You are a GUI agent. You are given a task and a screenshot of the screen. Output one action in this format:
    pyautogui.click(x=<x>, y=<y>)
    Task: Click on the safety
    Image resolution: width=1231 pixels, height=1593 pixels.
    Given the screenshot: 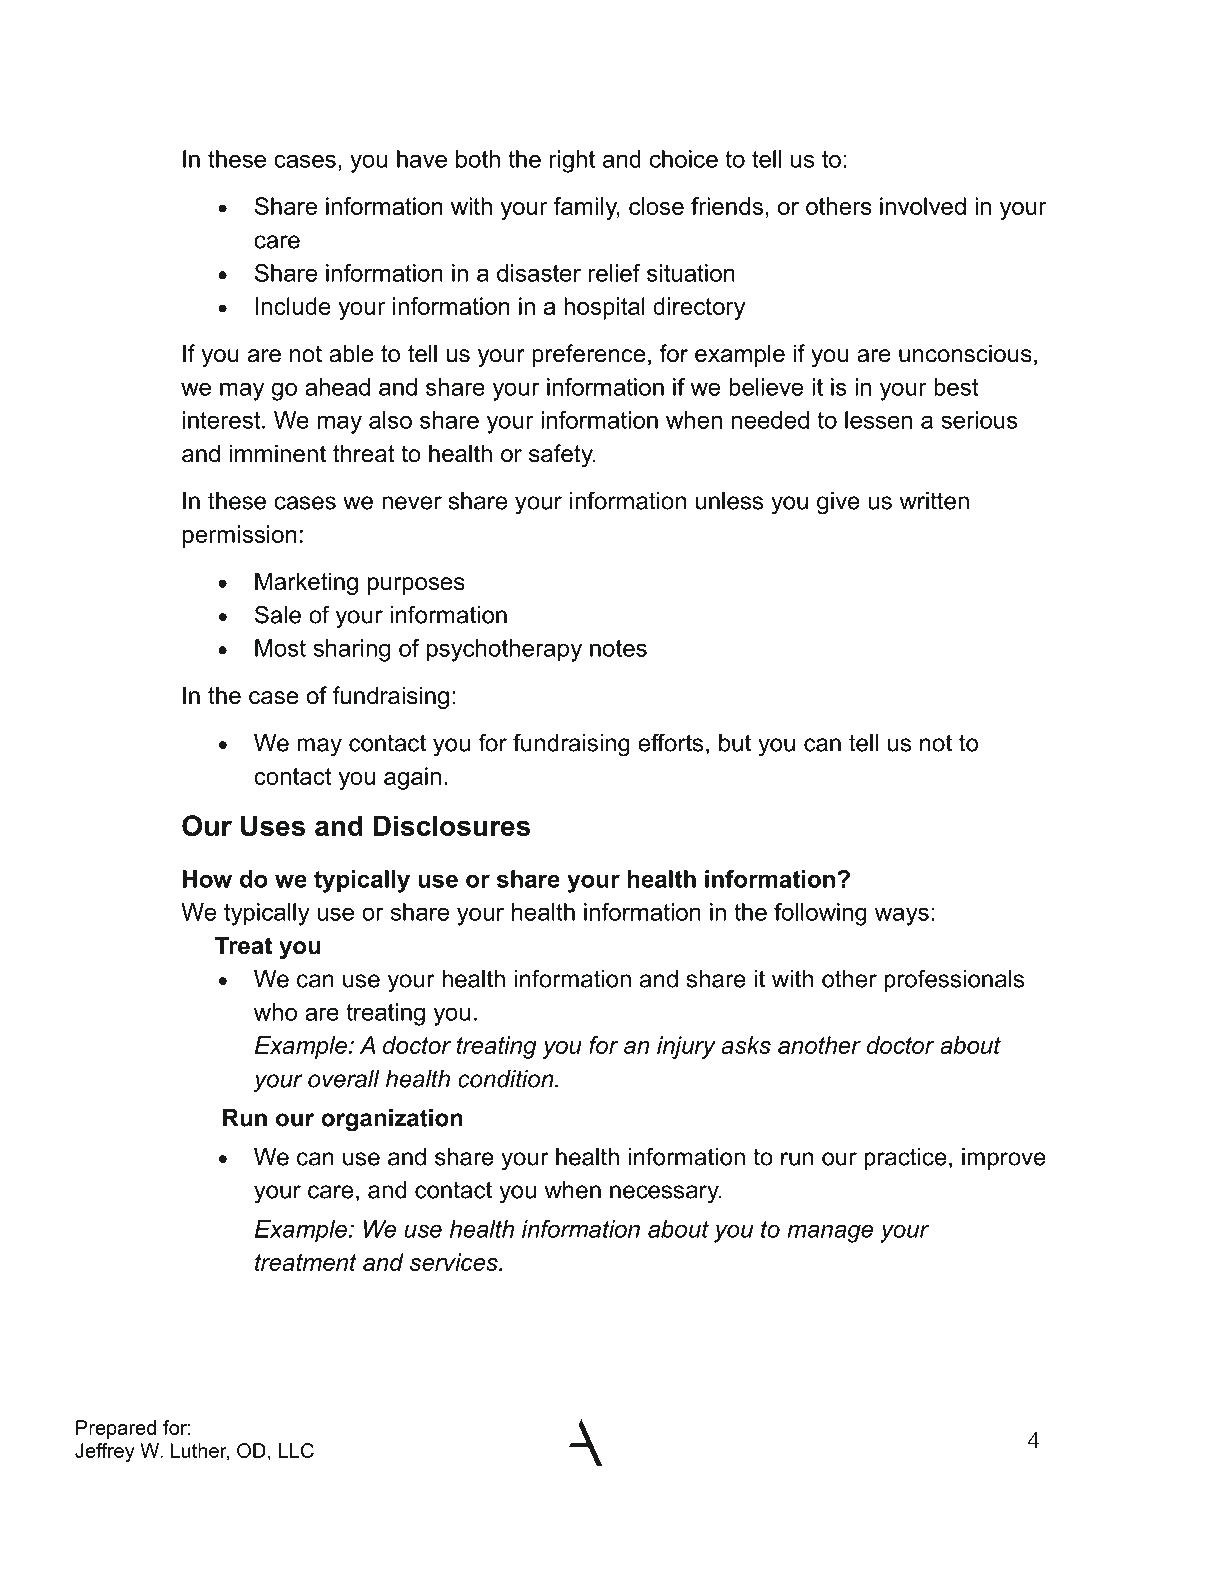 What is the action you would take?
    pyautogui.click(x=562, y=455)
